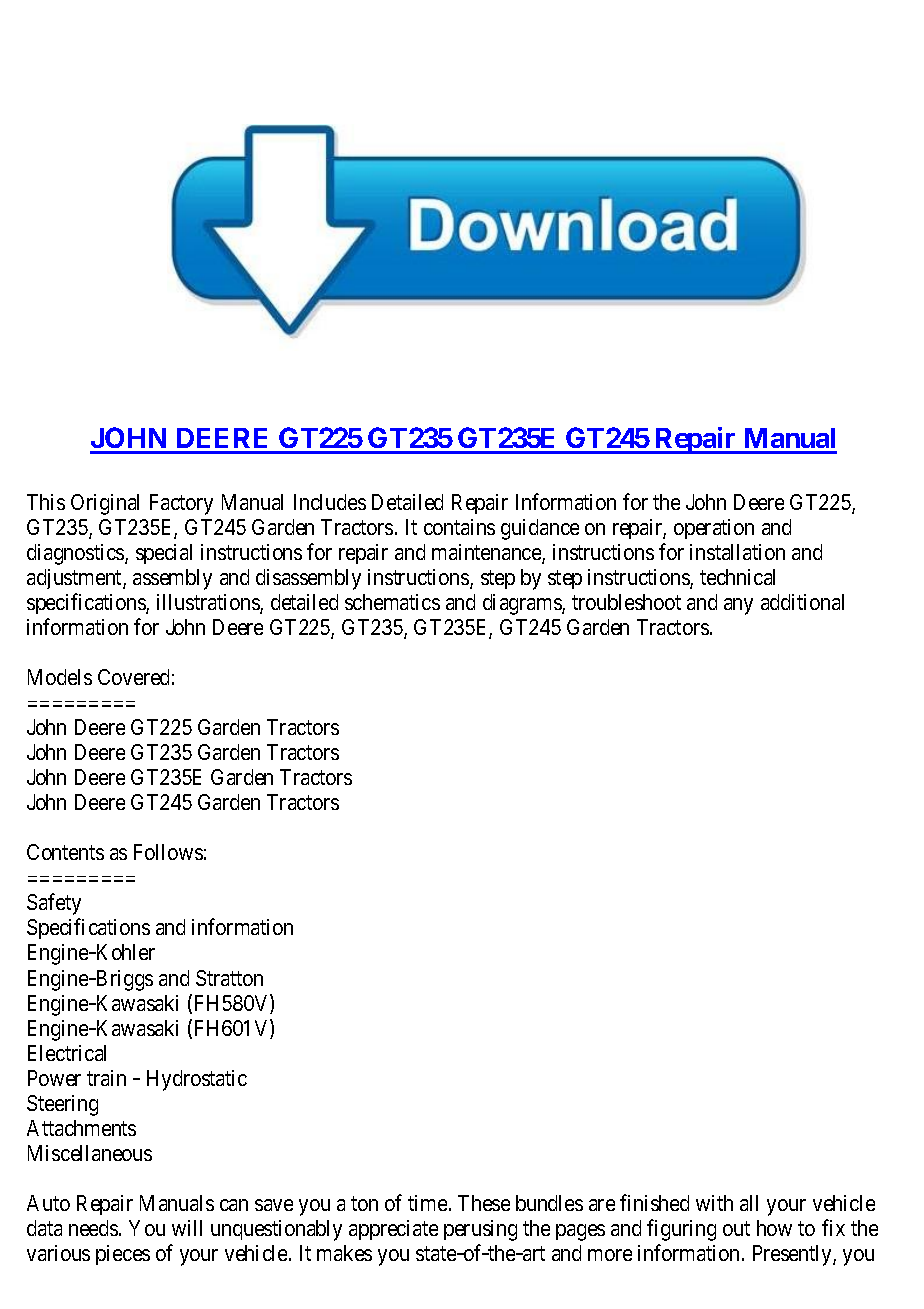 This document has height=1309, width=924. What do you see at coordinates (459, 527) in the document?
I see `contains` at bounding box center [459, 527].
